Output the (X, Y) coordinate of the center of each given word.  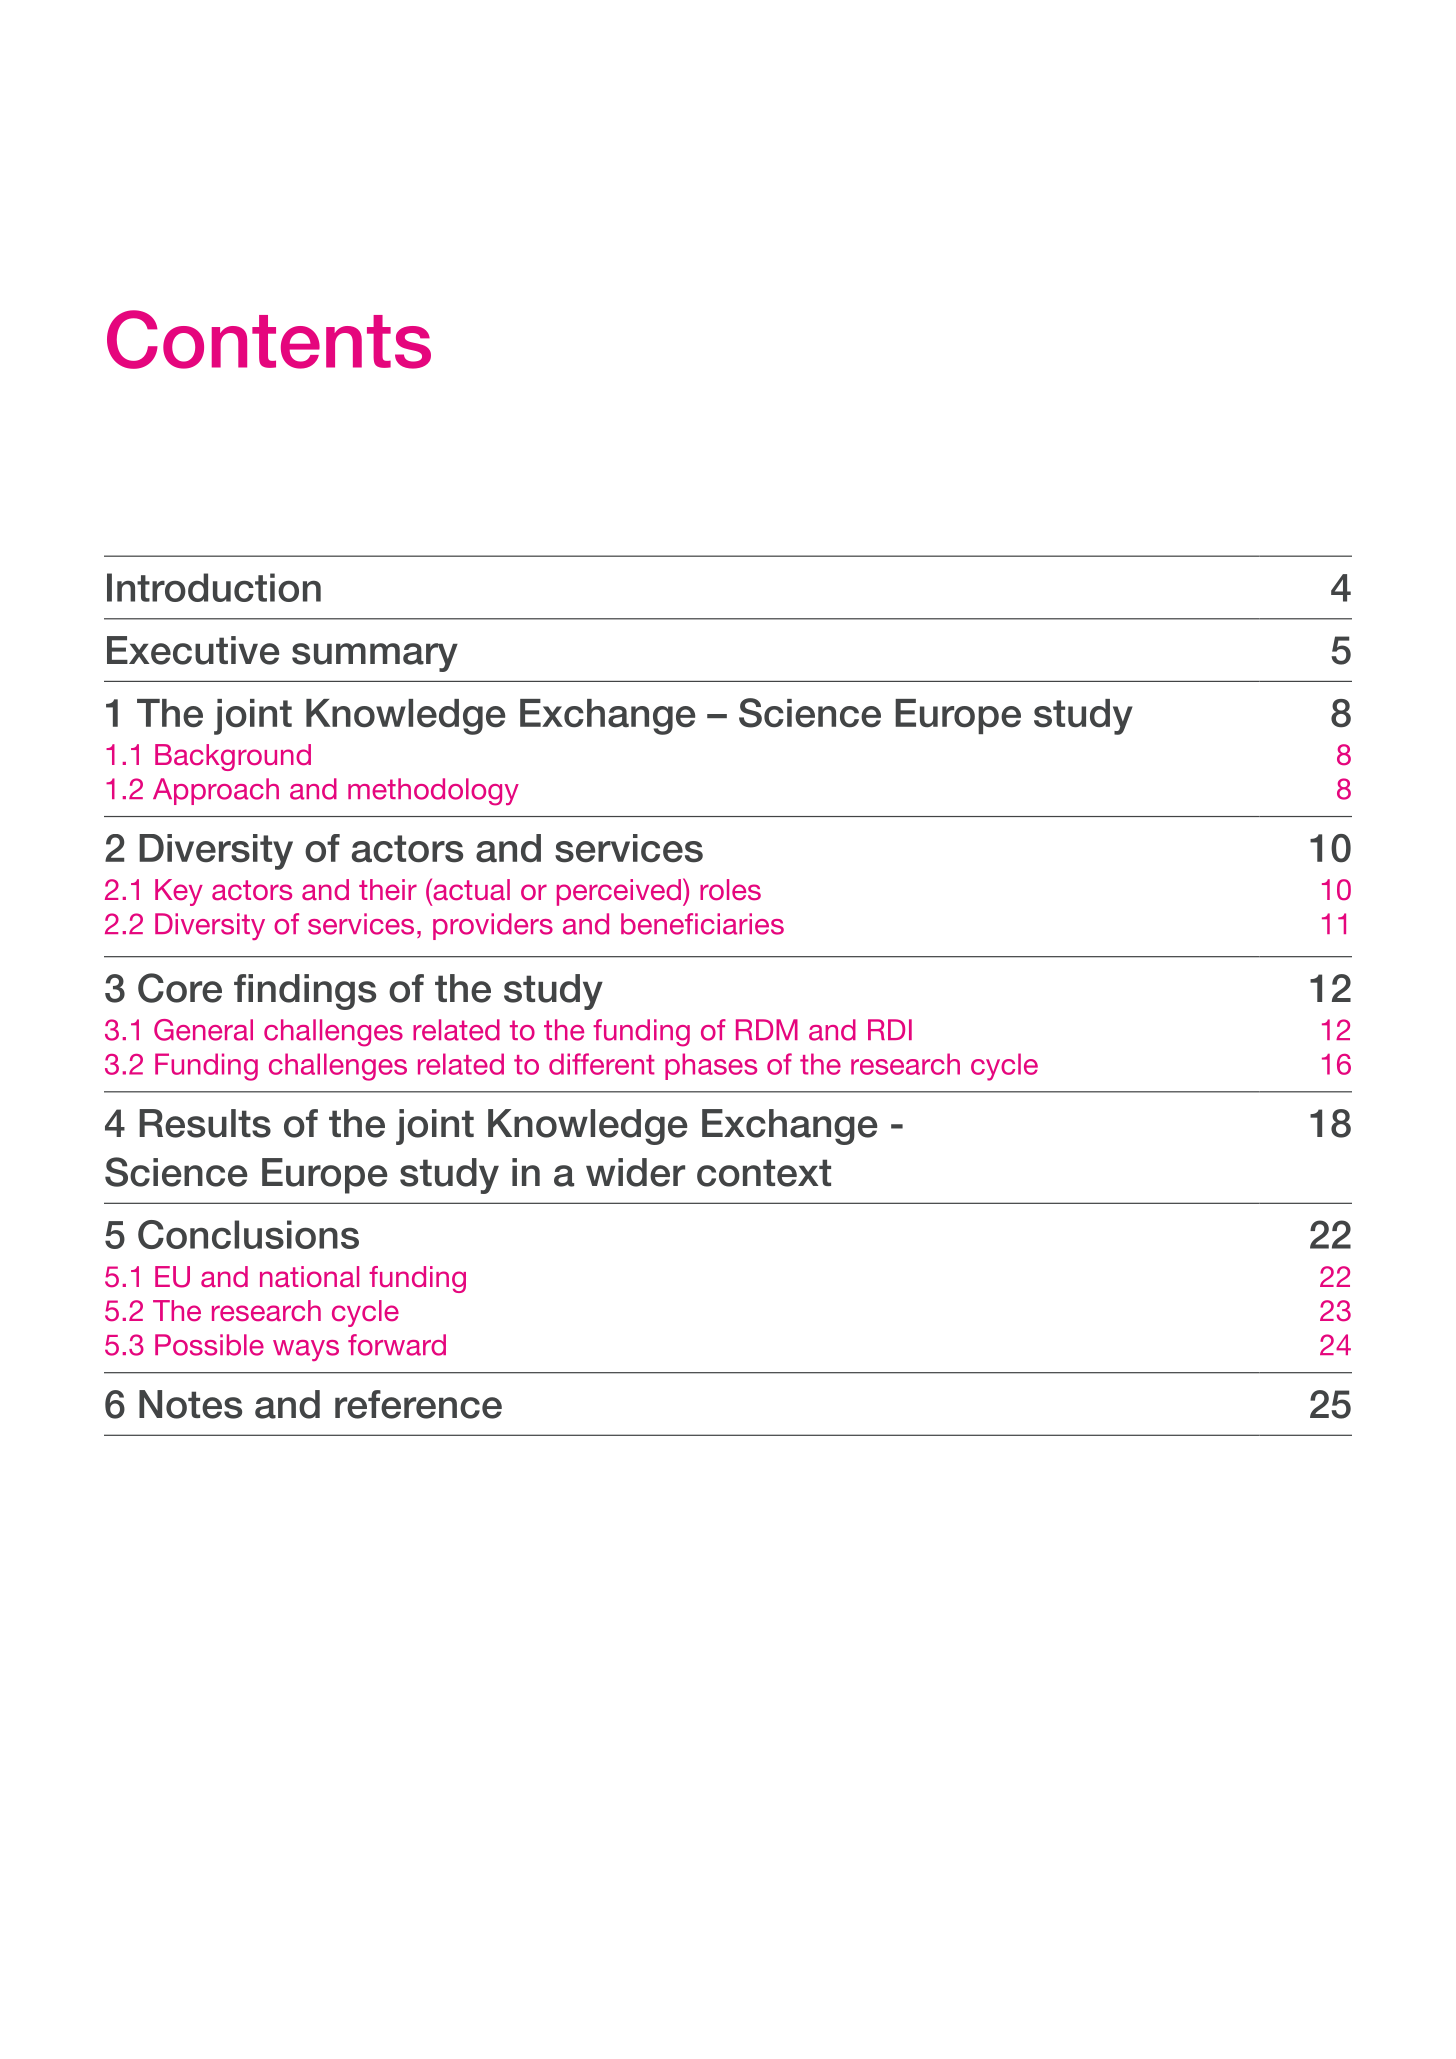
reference (418, 1404)
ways (306, 1350)
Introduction (214, 587)
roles (730, 889)
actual (470, 889)
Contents (269, 339)
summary (375, 657)
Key (179, 892)
